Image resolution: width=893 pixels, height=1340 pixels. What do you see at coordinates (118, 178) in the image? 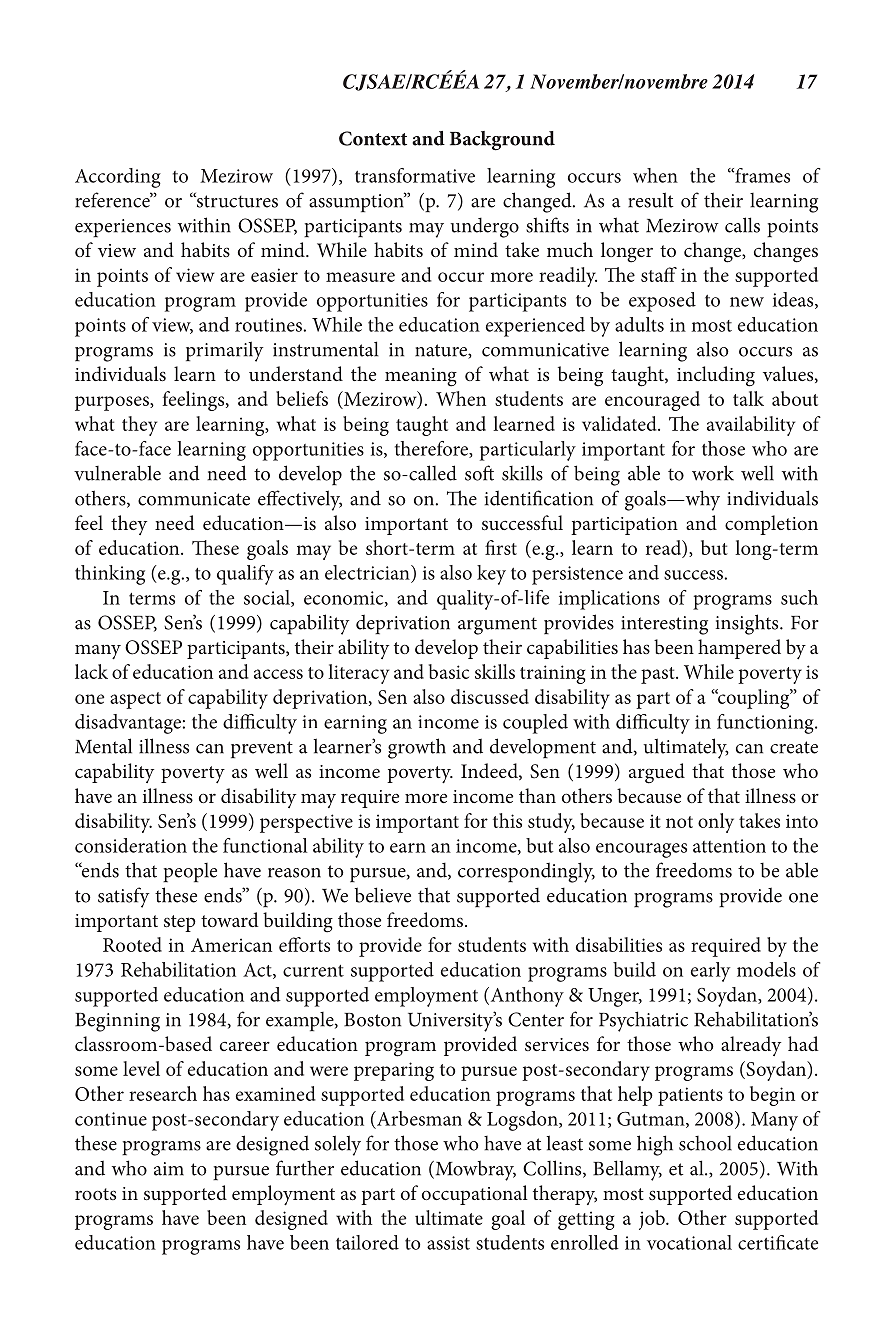
I see `According` at bounding box center [118, 178].
